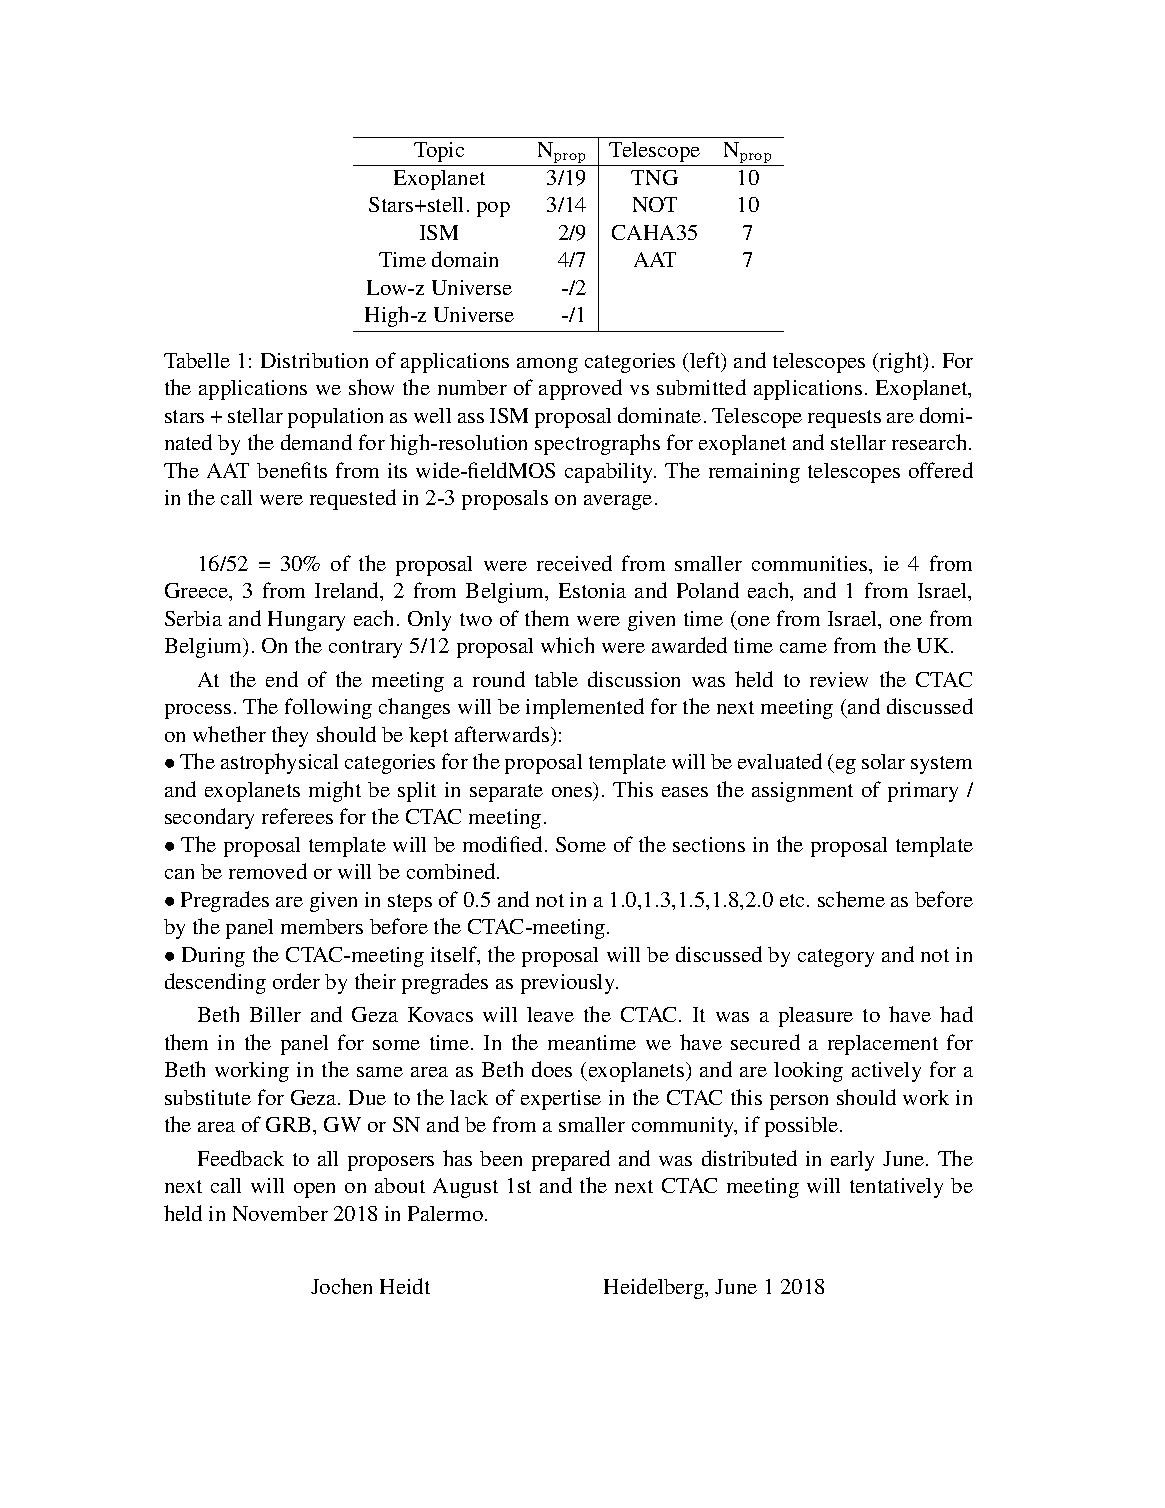 This document has height=1508, width=1165. I want to click on TNG, so click(654, 177).
